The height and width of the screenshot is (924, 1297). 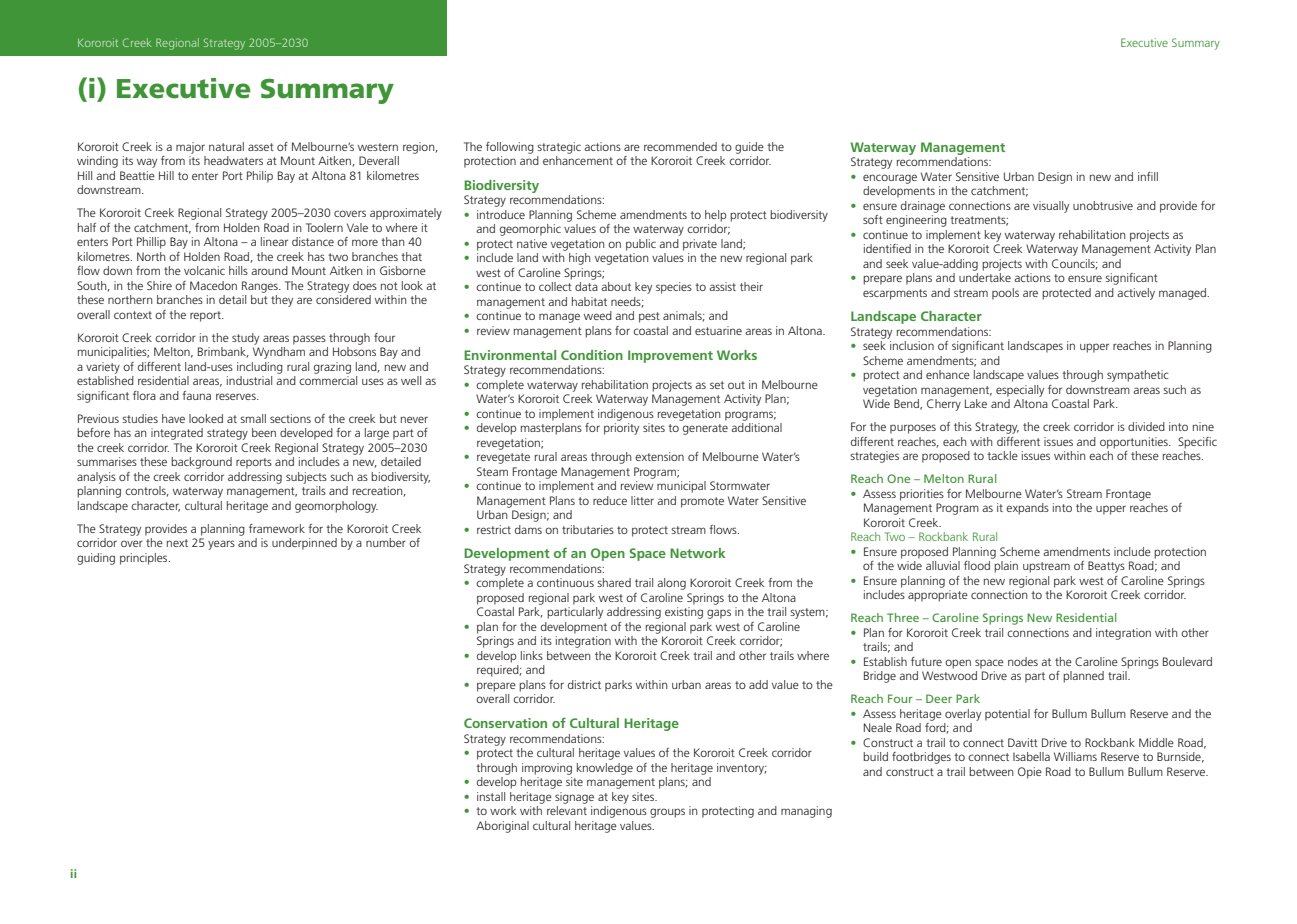 What do you see at coordinates (642, 500) in the screenshot?
I see `litter` at bounding box center [642, 500].
